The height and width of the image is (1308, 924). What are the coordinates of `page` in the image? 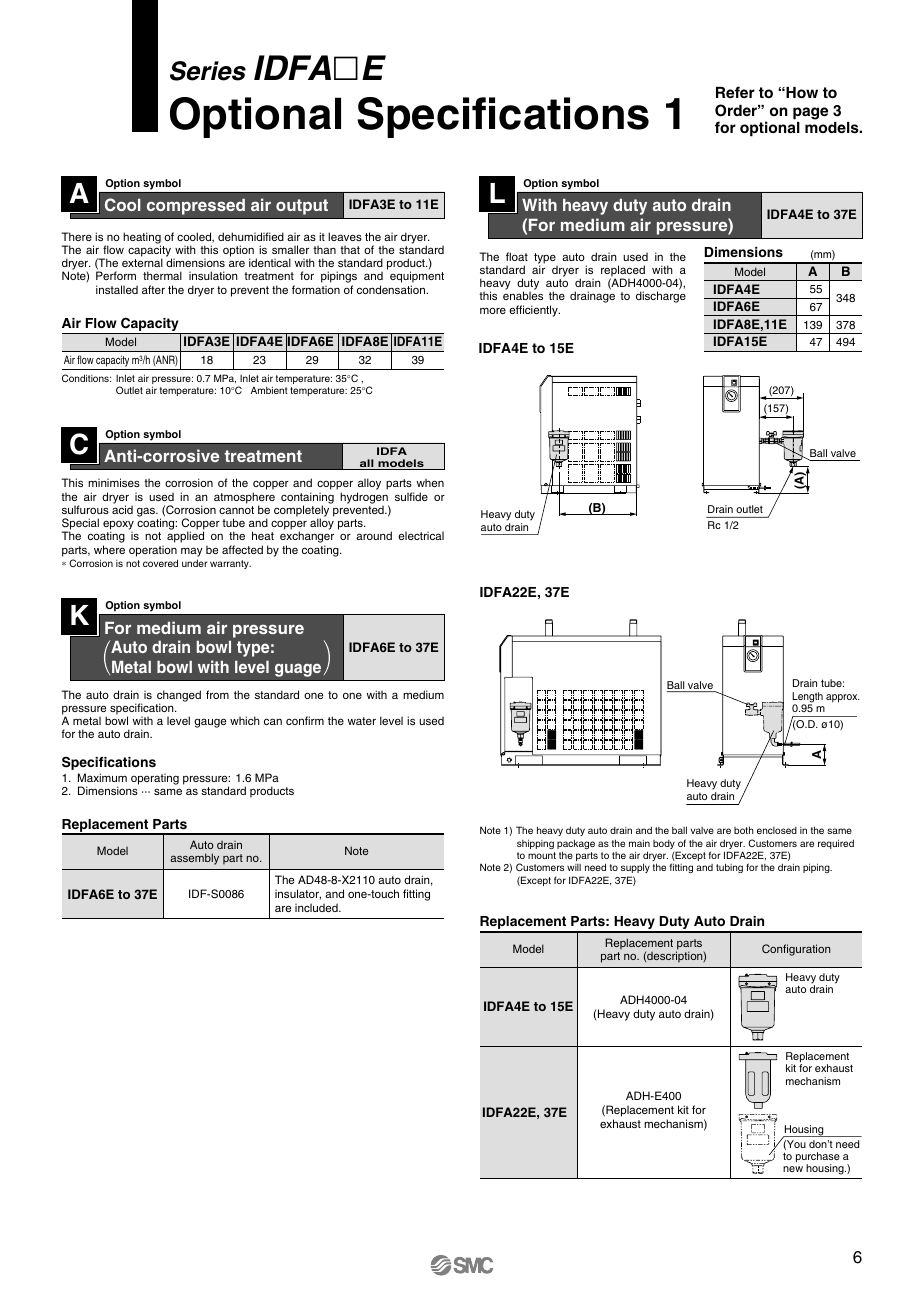 It's located at (810, 113).
